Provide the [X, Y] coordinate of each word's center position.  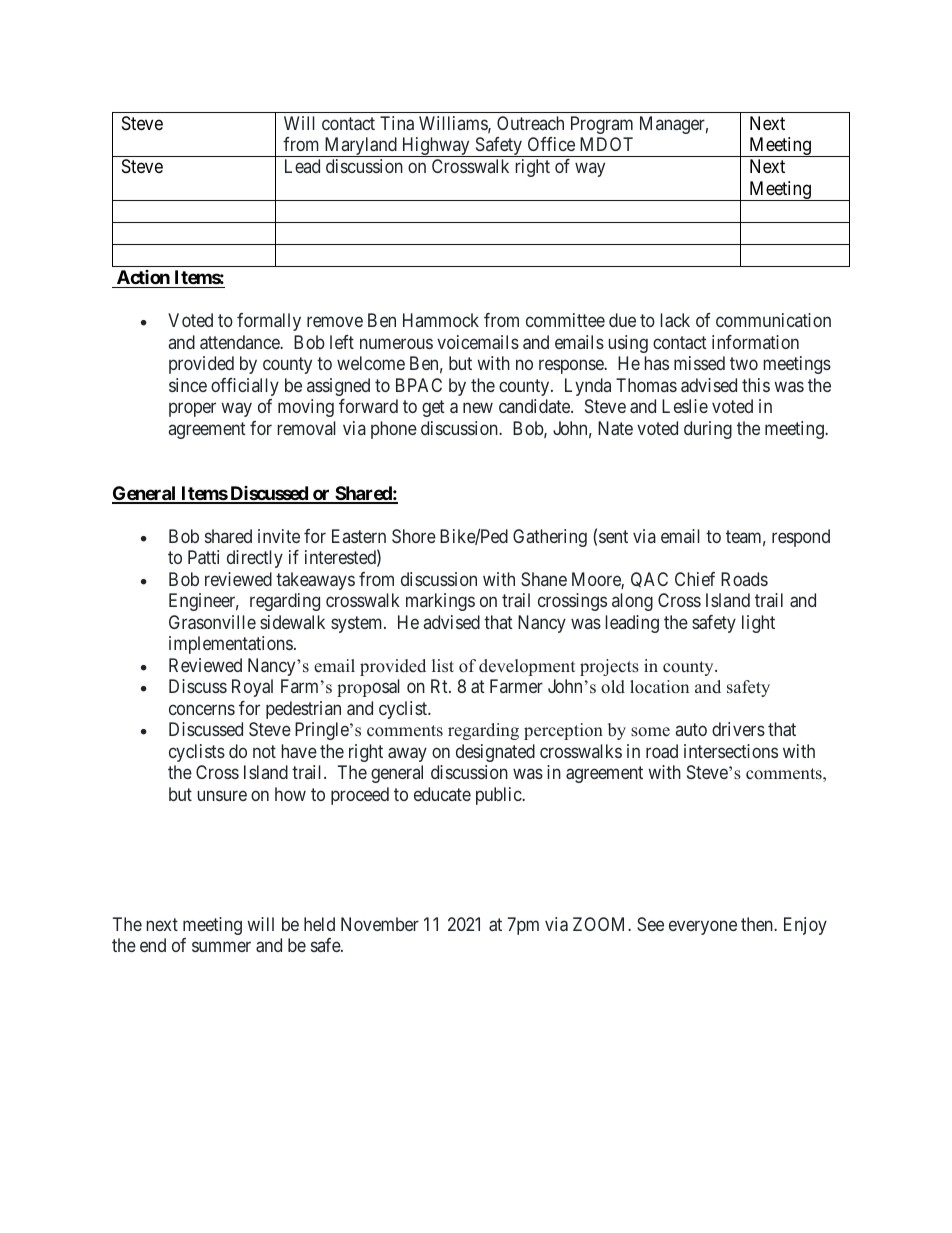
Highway [435, 147]
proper [192, 410]
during [708, 430]
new [478, 408]
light [758, 624]
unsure [222, 795]
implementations [231, 645]
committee [565, 320]
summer [221, 946]
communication [773, 320]
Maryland [360, 147]
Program [602, 125]
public [499, 796]
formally [269, 322]
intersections [731, 751]
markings [440, 602]
